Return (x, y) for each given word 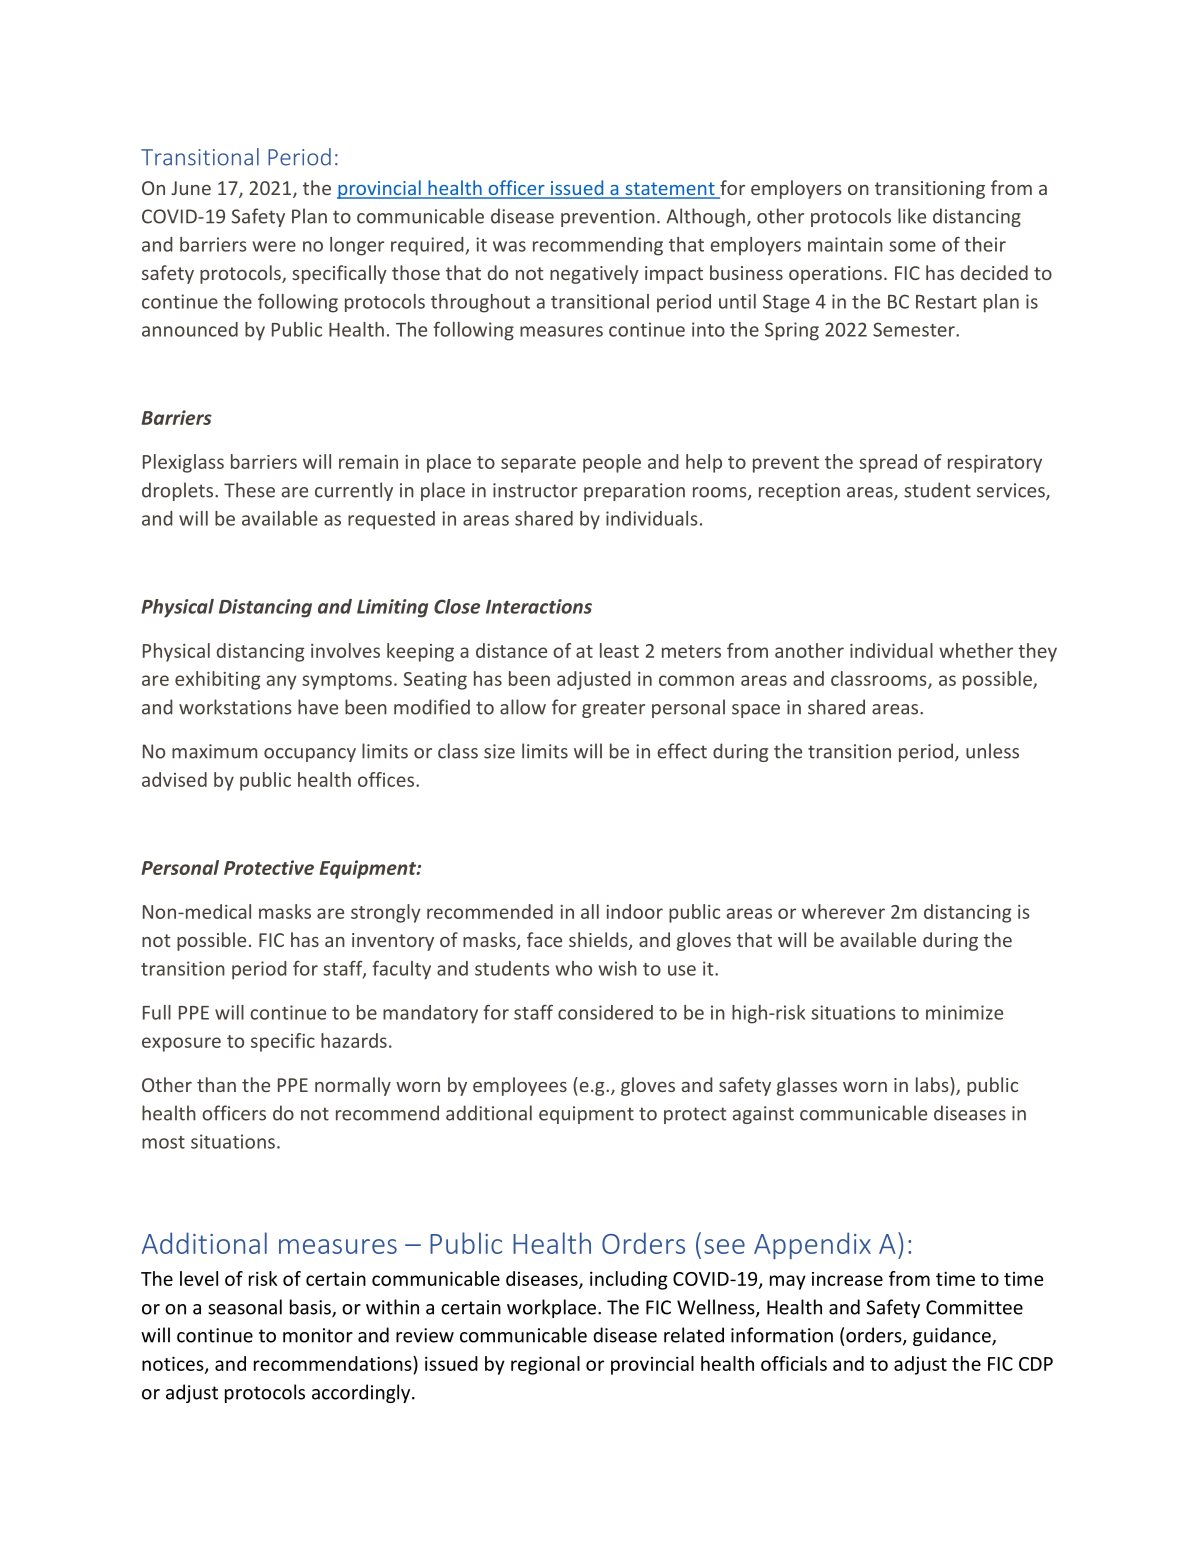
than (216, 1084)
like (912, 216)
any (282, 682)
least (619, 650)
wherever (843, 911)
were (274, 246)
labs (933, 1084)
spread (888, 463)
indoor (634, 911)
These (249, 490)
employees (520, 1086)
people (612, 463)
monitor (318, 1335)
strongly (386, 913)
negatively (594, 274)
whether (976, 650)
